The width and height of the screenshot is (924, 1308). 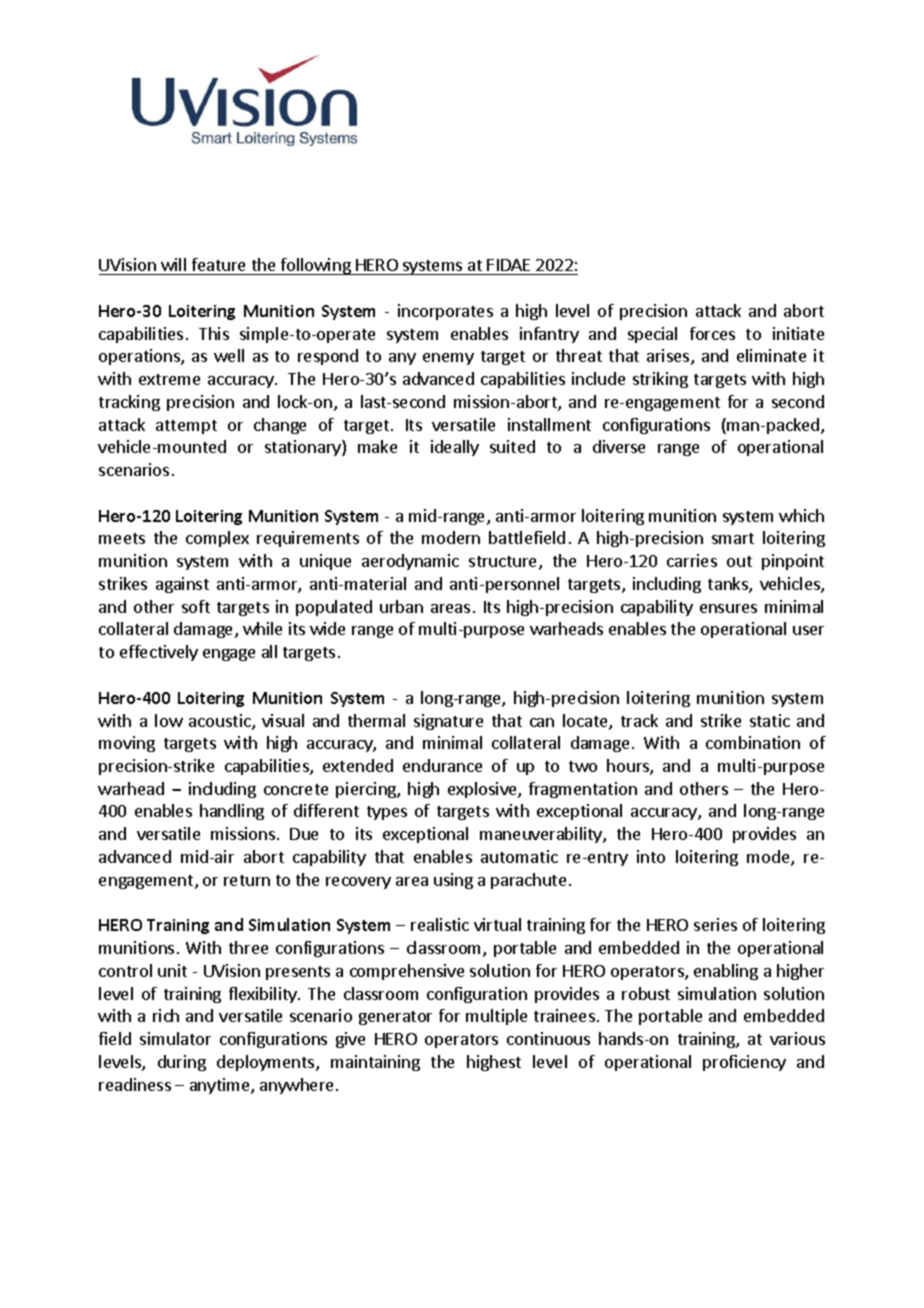 I want to click on maintaining, so click(x=375, y=1063).
